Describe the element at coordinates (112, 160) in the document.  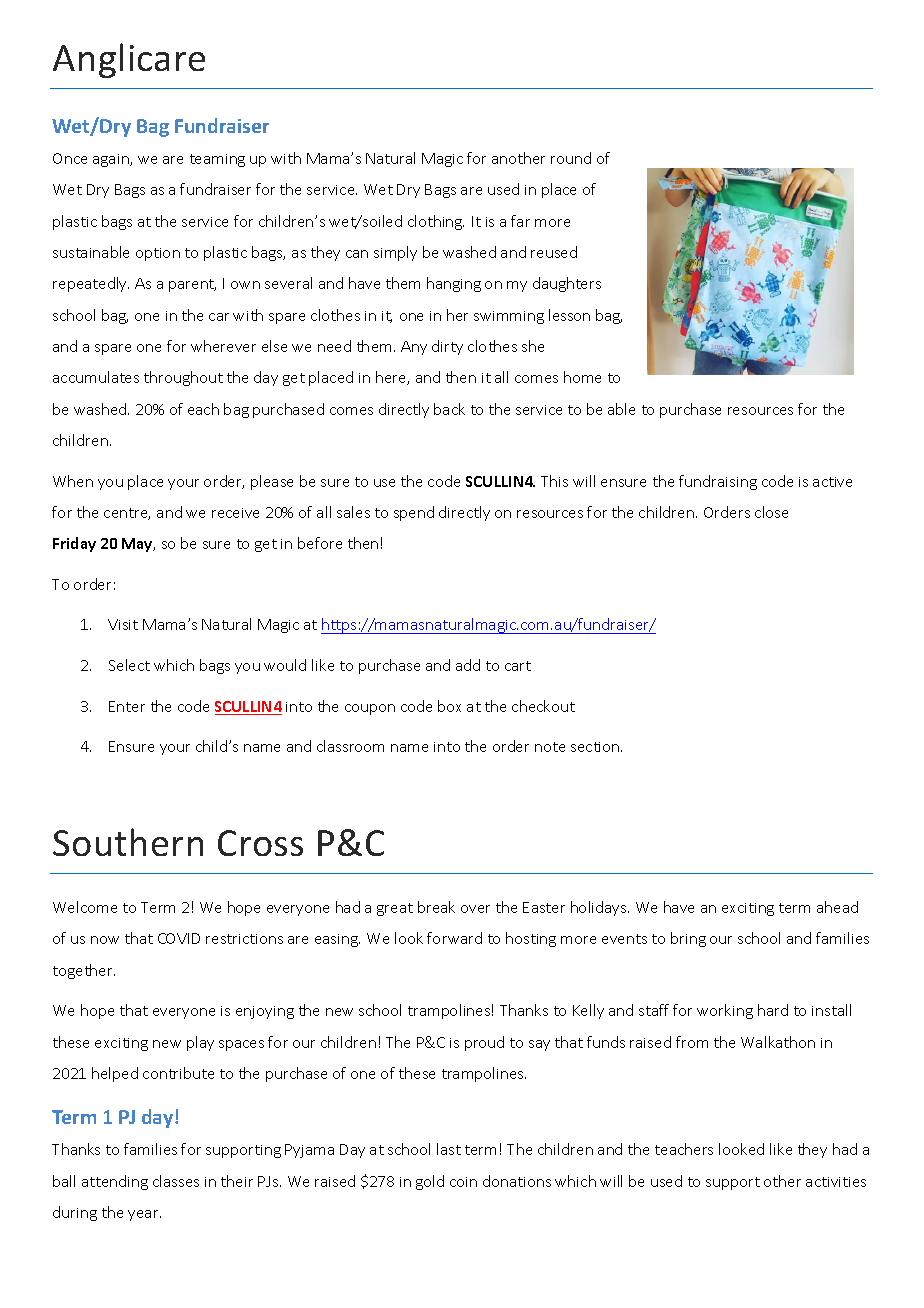
I see `again` at that location.
